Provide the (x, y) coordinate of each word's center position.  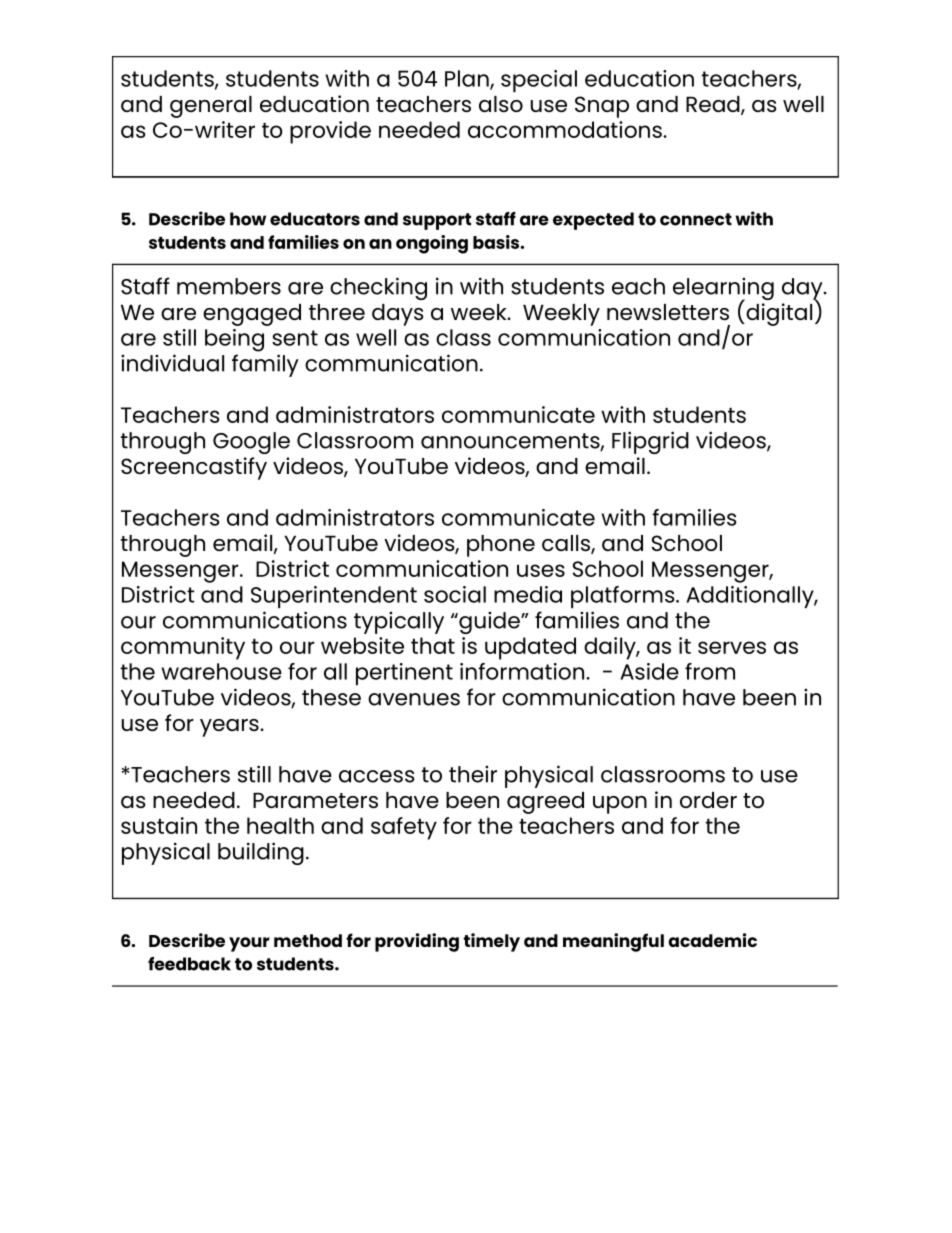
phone (501, 546)
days (398, 315)
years (230, 728)
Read (714, 105)
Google (251, 443)
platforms (624, 597)
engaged (252, 315)
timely (492, 942)
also (501, 104)
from (710, 671)
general (211, 107)
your (249, 944)
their (473, 774)
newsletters (668, 312)
